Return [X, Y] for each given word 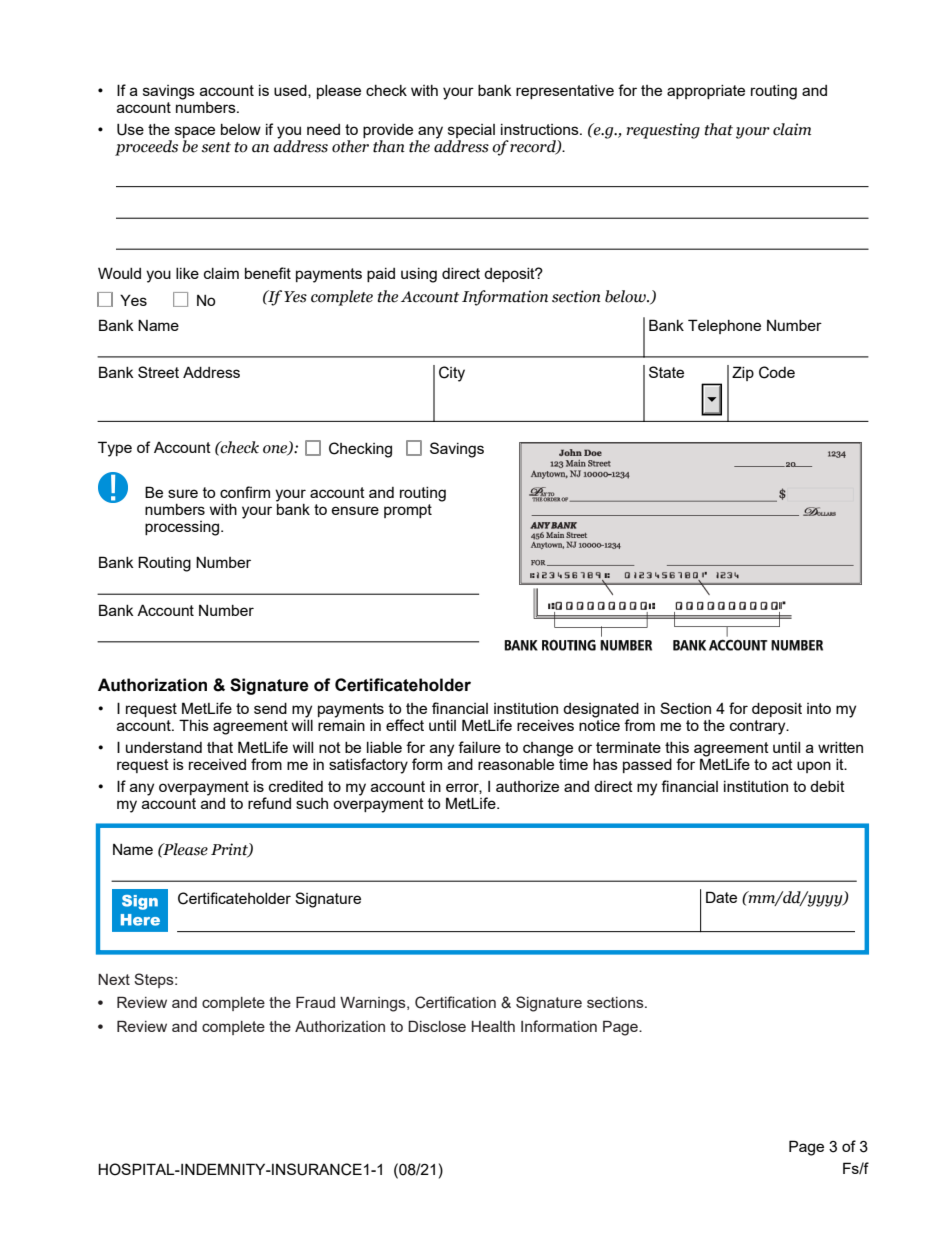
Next [114, 979]
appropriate [706, 92]
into [819, 708]
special [471, 132]
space [195, 133]
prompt [408, 511]
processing [183, 528]
